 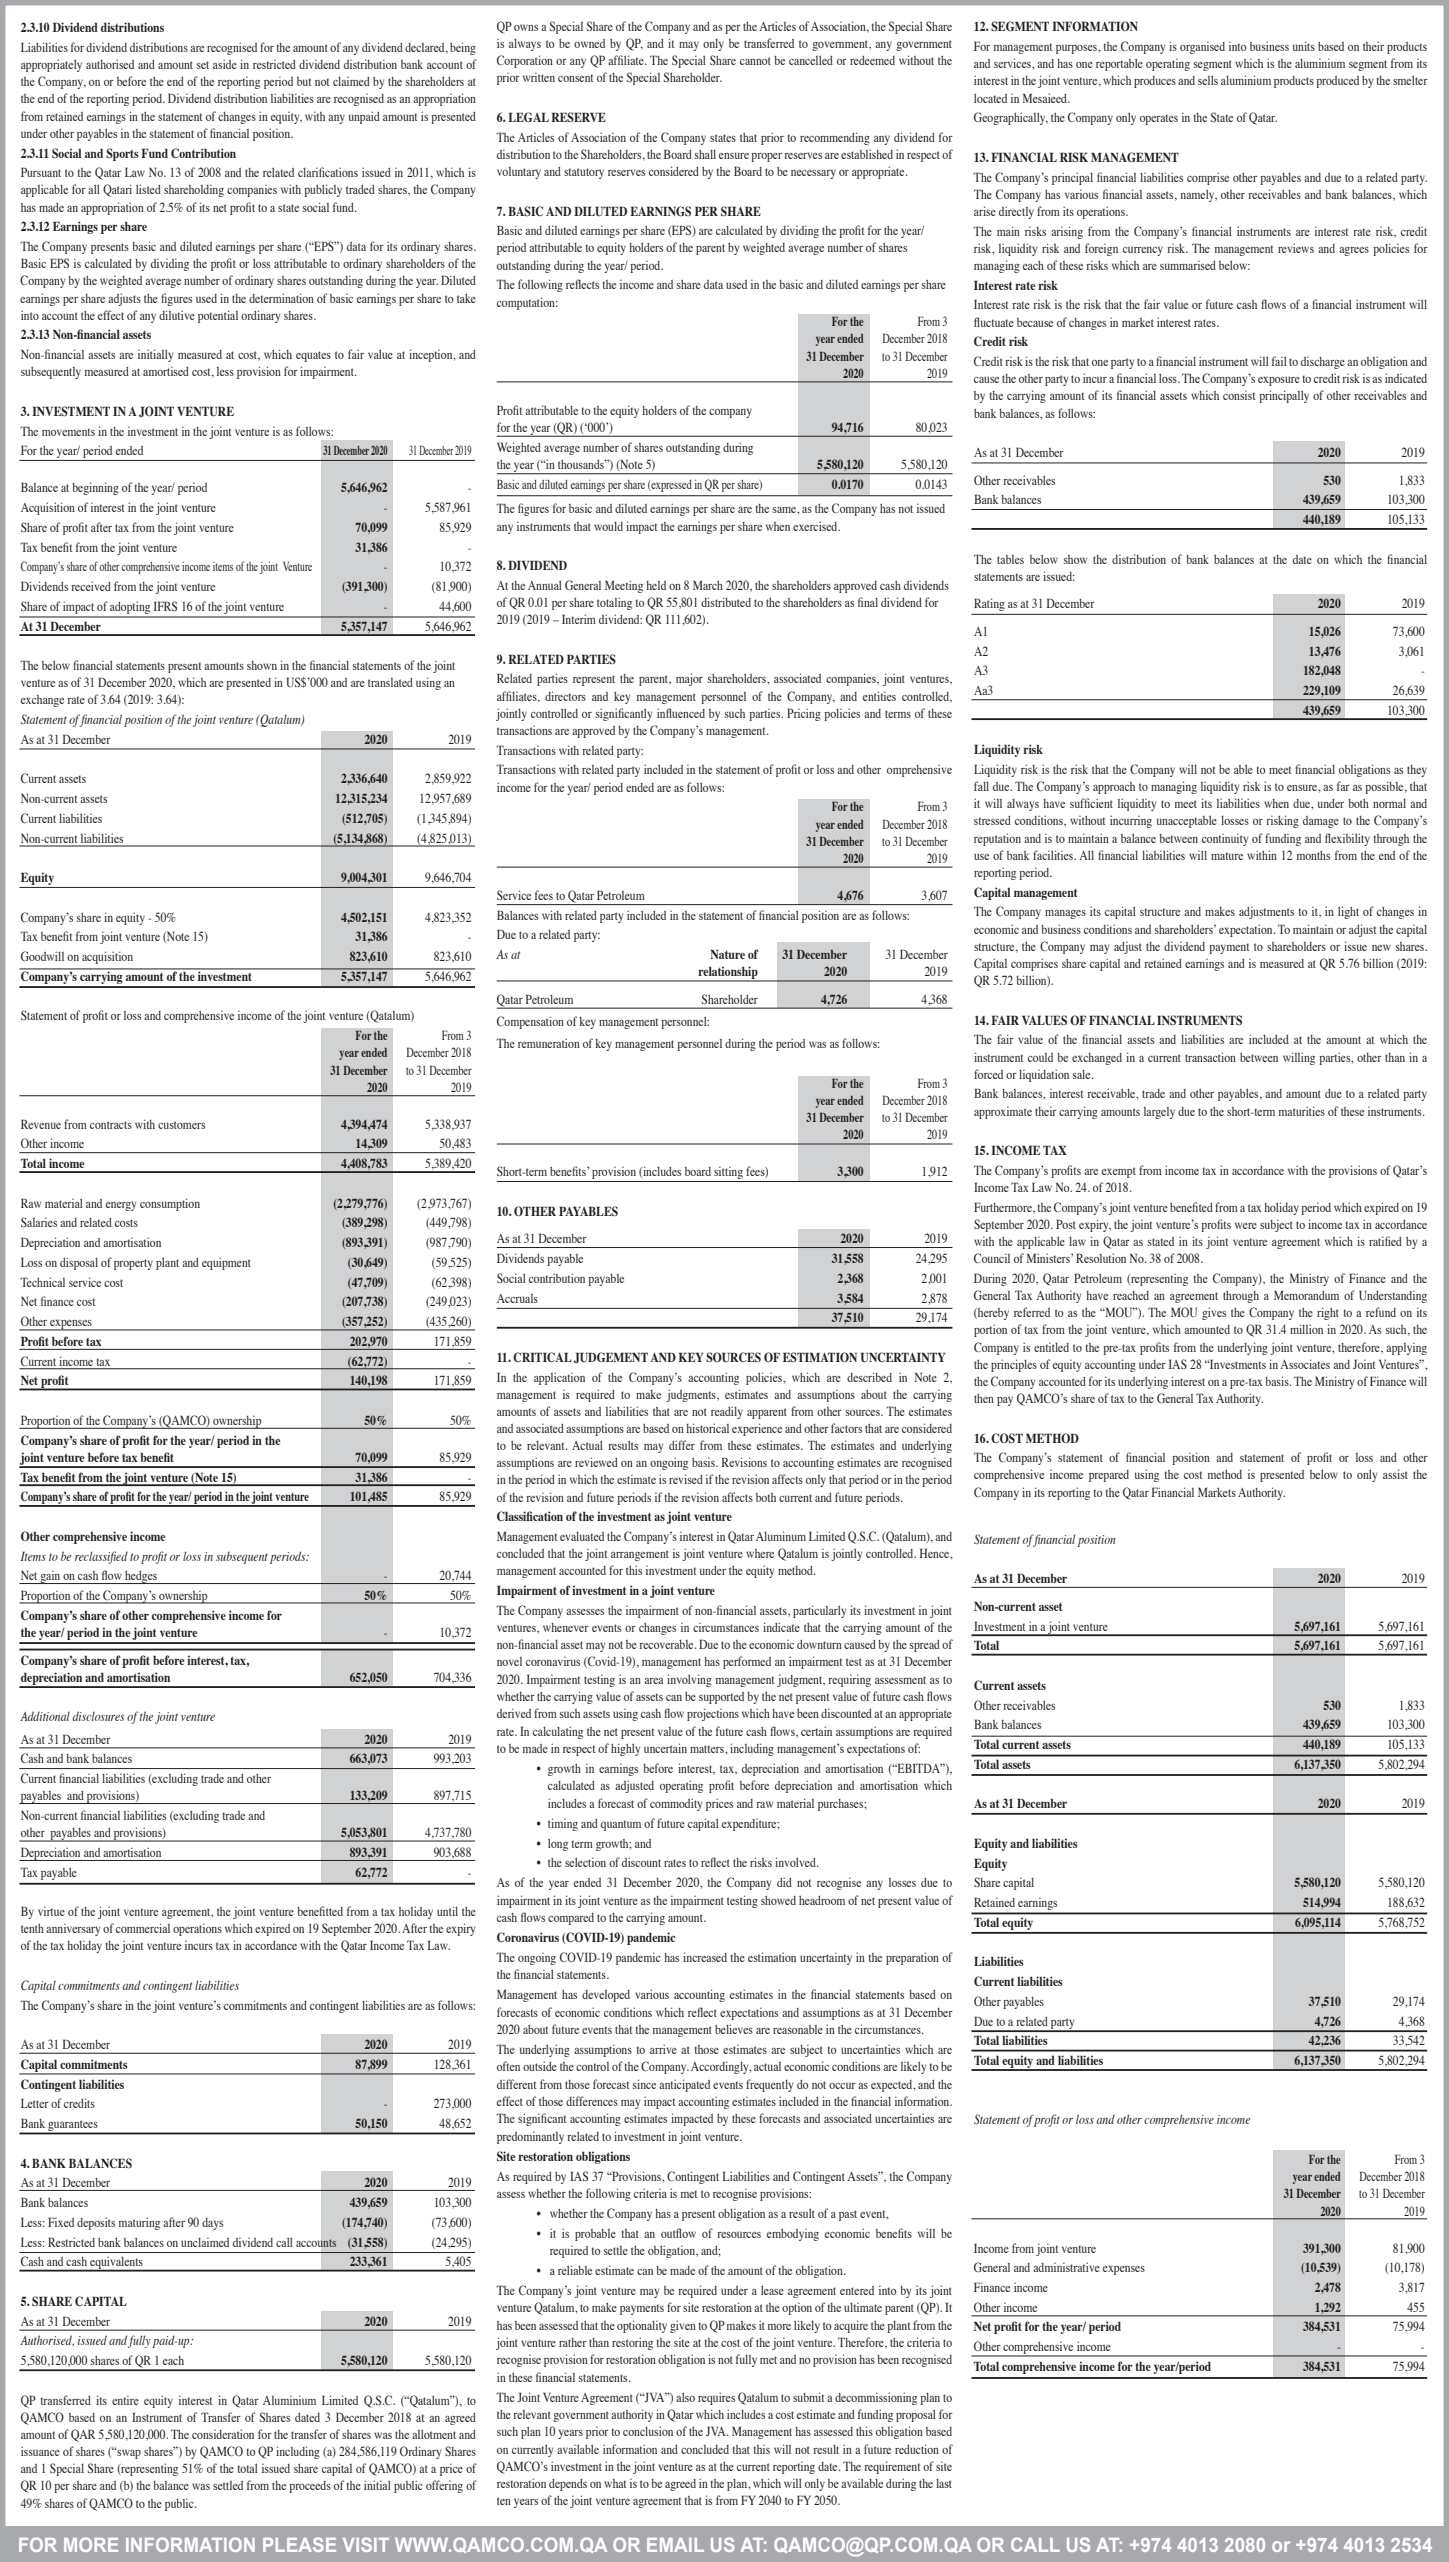 I want to click on administrative, so click(x=1066, y=2267).
